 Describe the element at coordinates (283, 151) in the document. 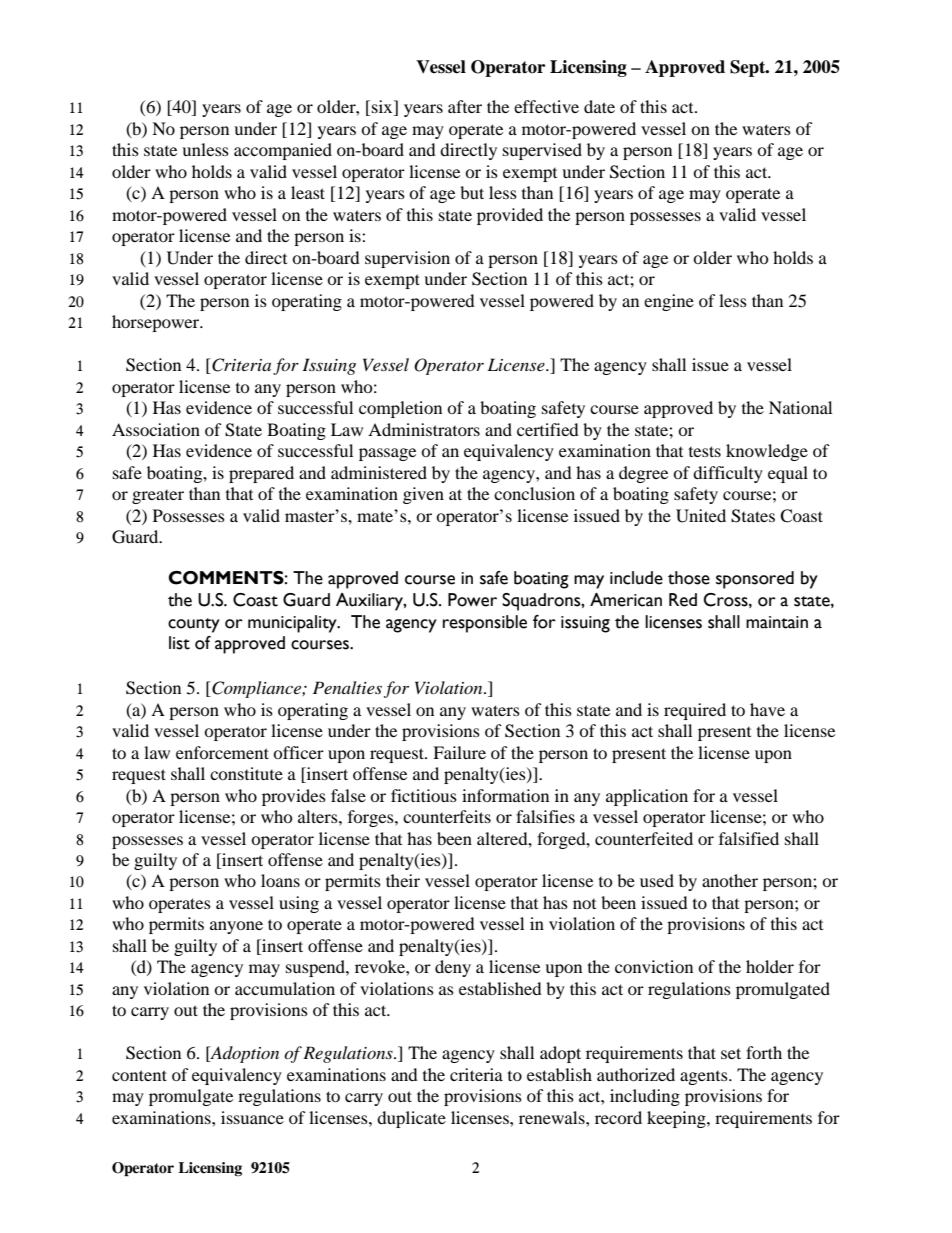

I see `accompanied` at that location.
